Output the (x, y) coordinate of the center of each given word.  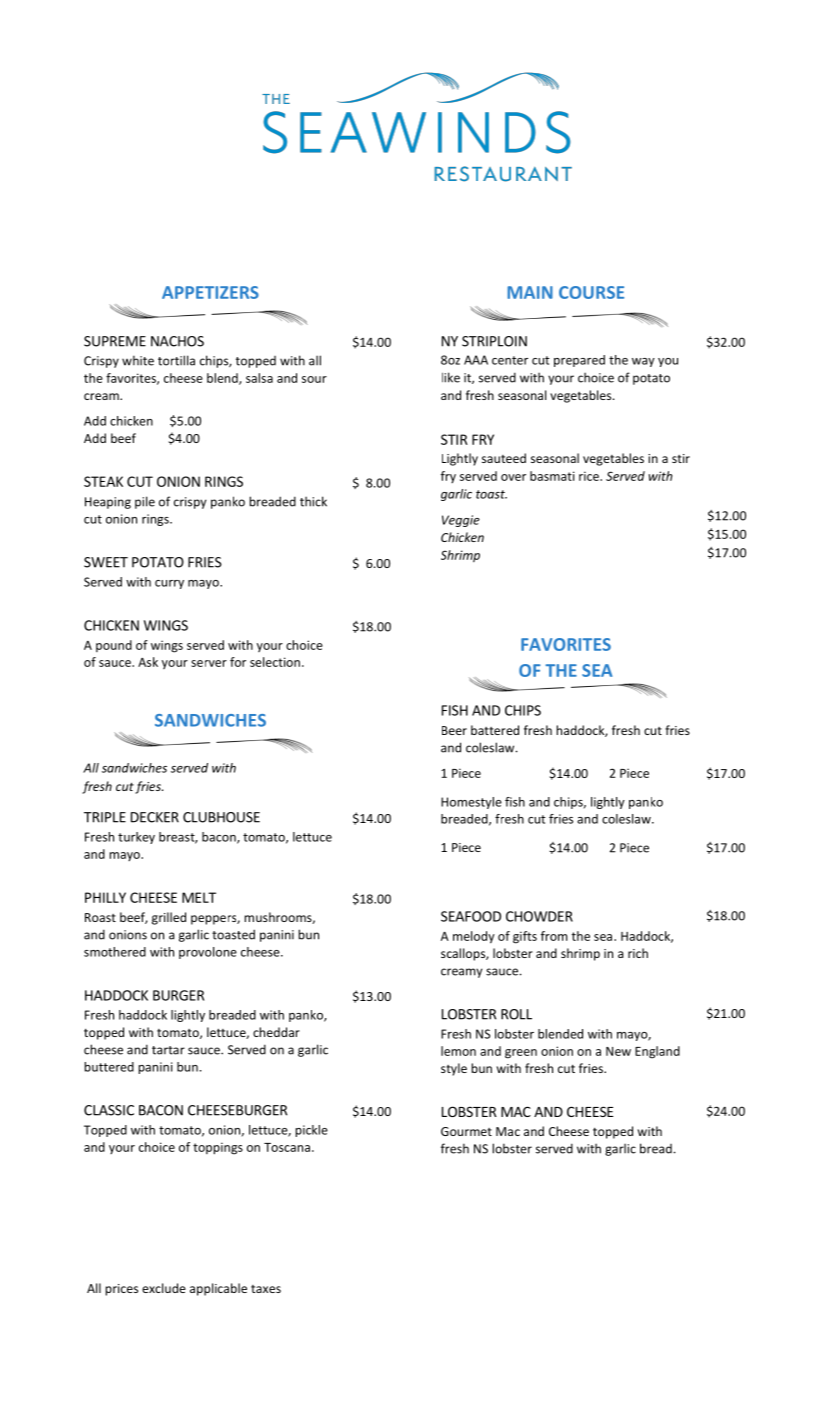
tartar (168, 1050)
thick (313, 501)
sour (314, 379)
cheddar (276, 1032)
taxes (266, 1289)
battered (495, 730)
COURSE (591, 292)
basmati (552, 476)
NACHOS (177, 341)
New (618, 1051)
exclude (164, 1288)
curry (169, 584)
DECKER (155, 817)
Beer (454, 730)
